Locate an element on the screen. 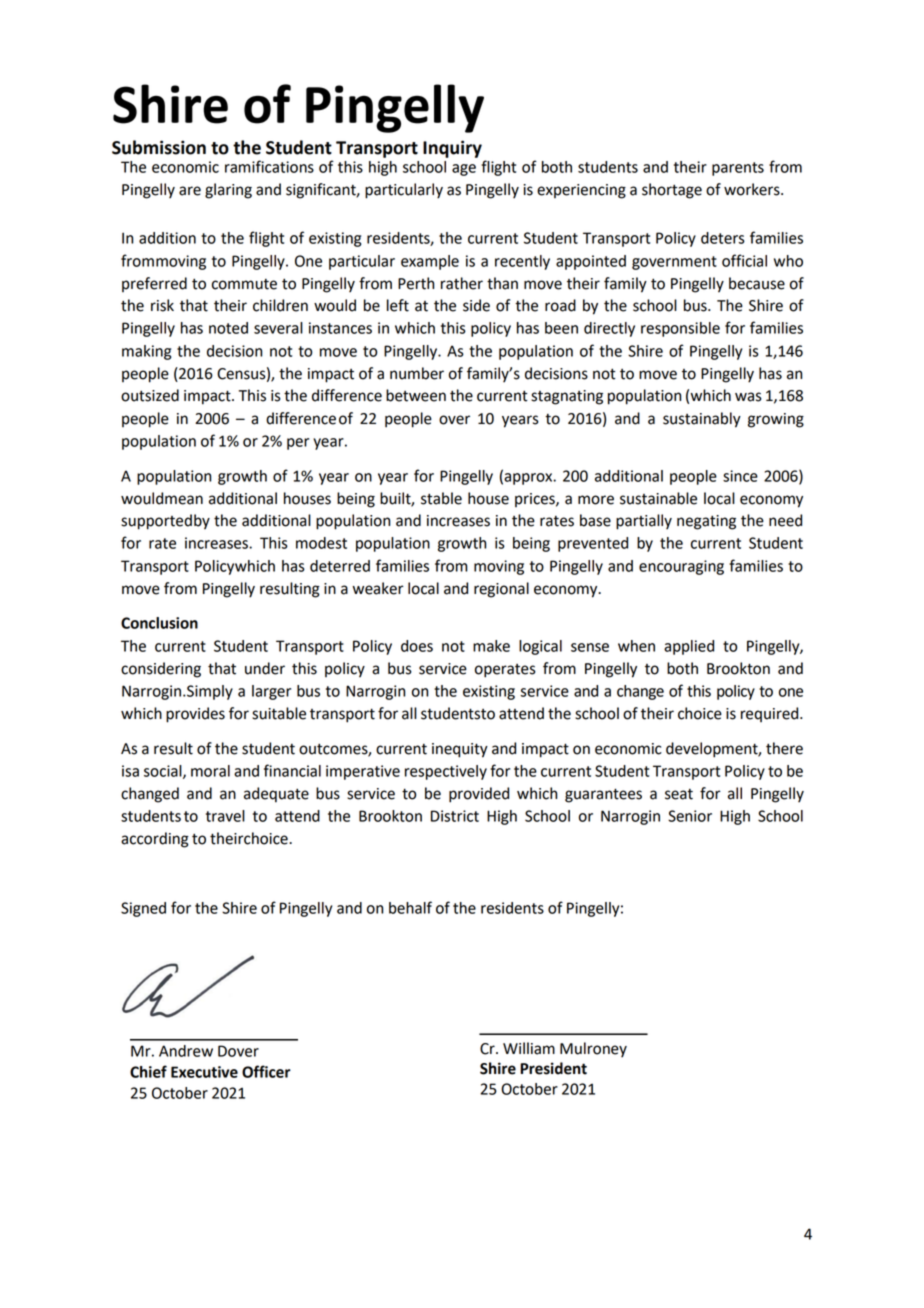 The image size is (924, 1308). stable is located at coordinates (441, 498).
